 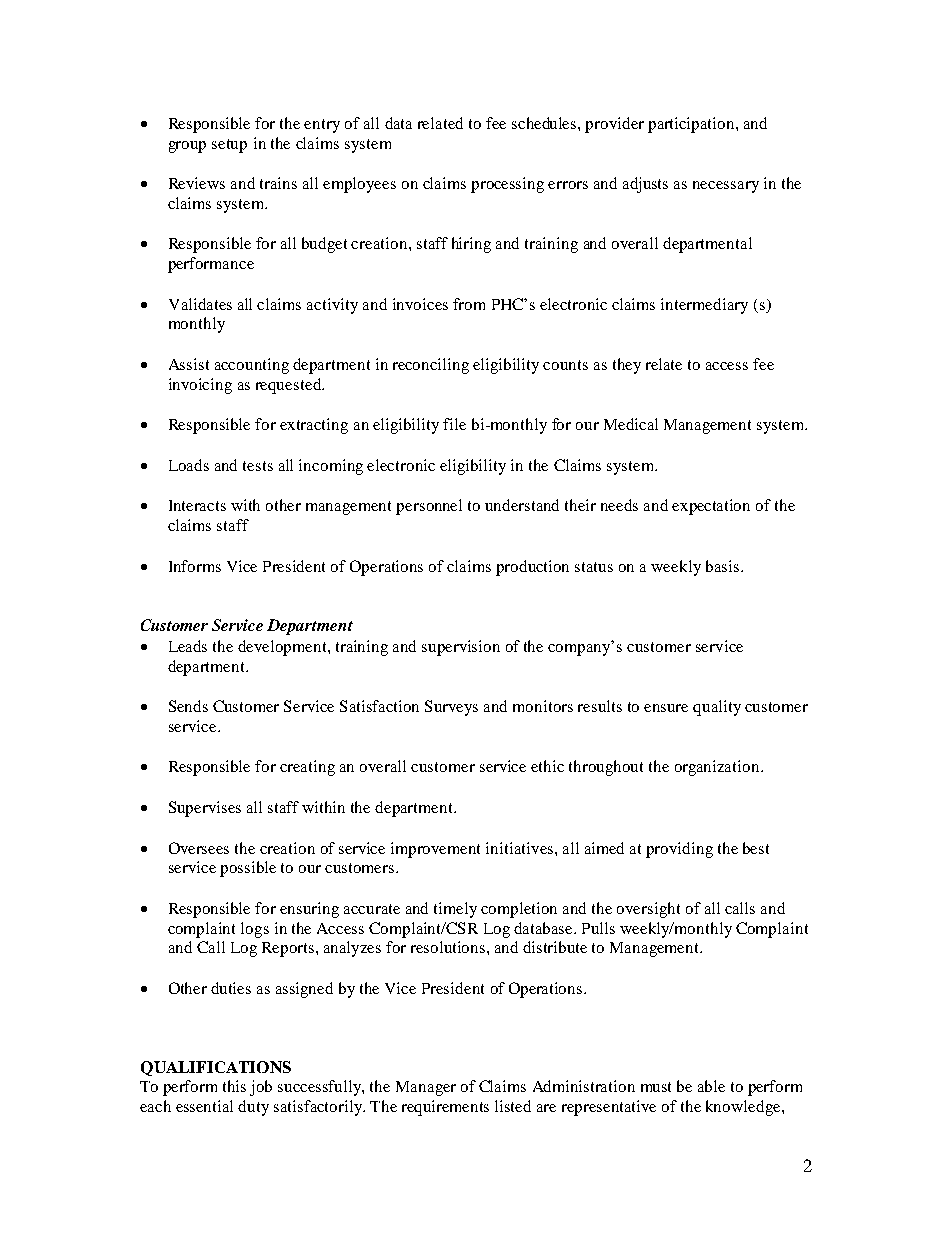 What do you see at coordinates (229, 146) in the screenshot?
I see `setup` at bounding box center [229, 146].
